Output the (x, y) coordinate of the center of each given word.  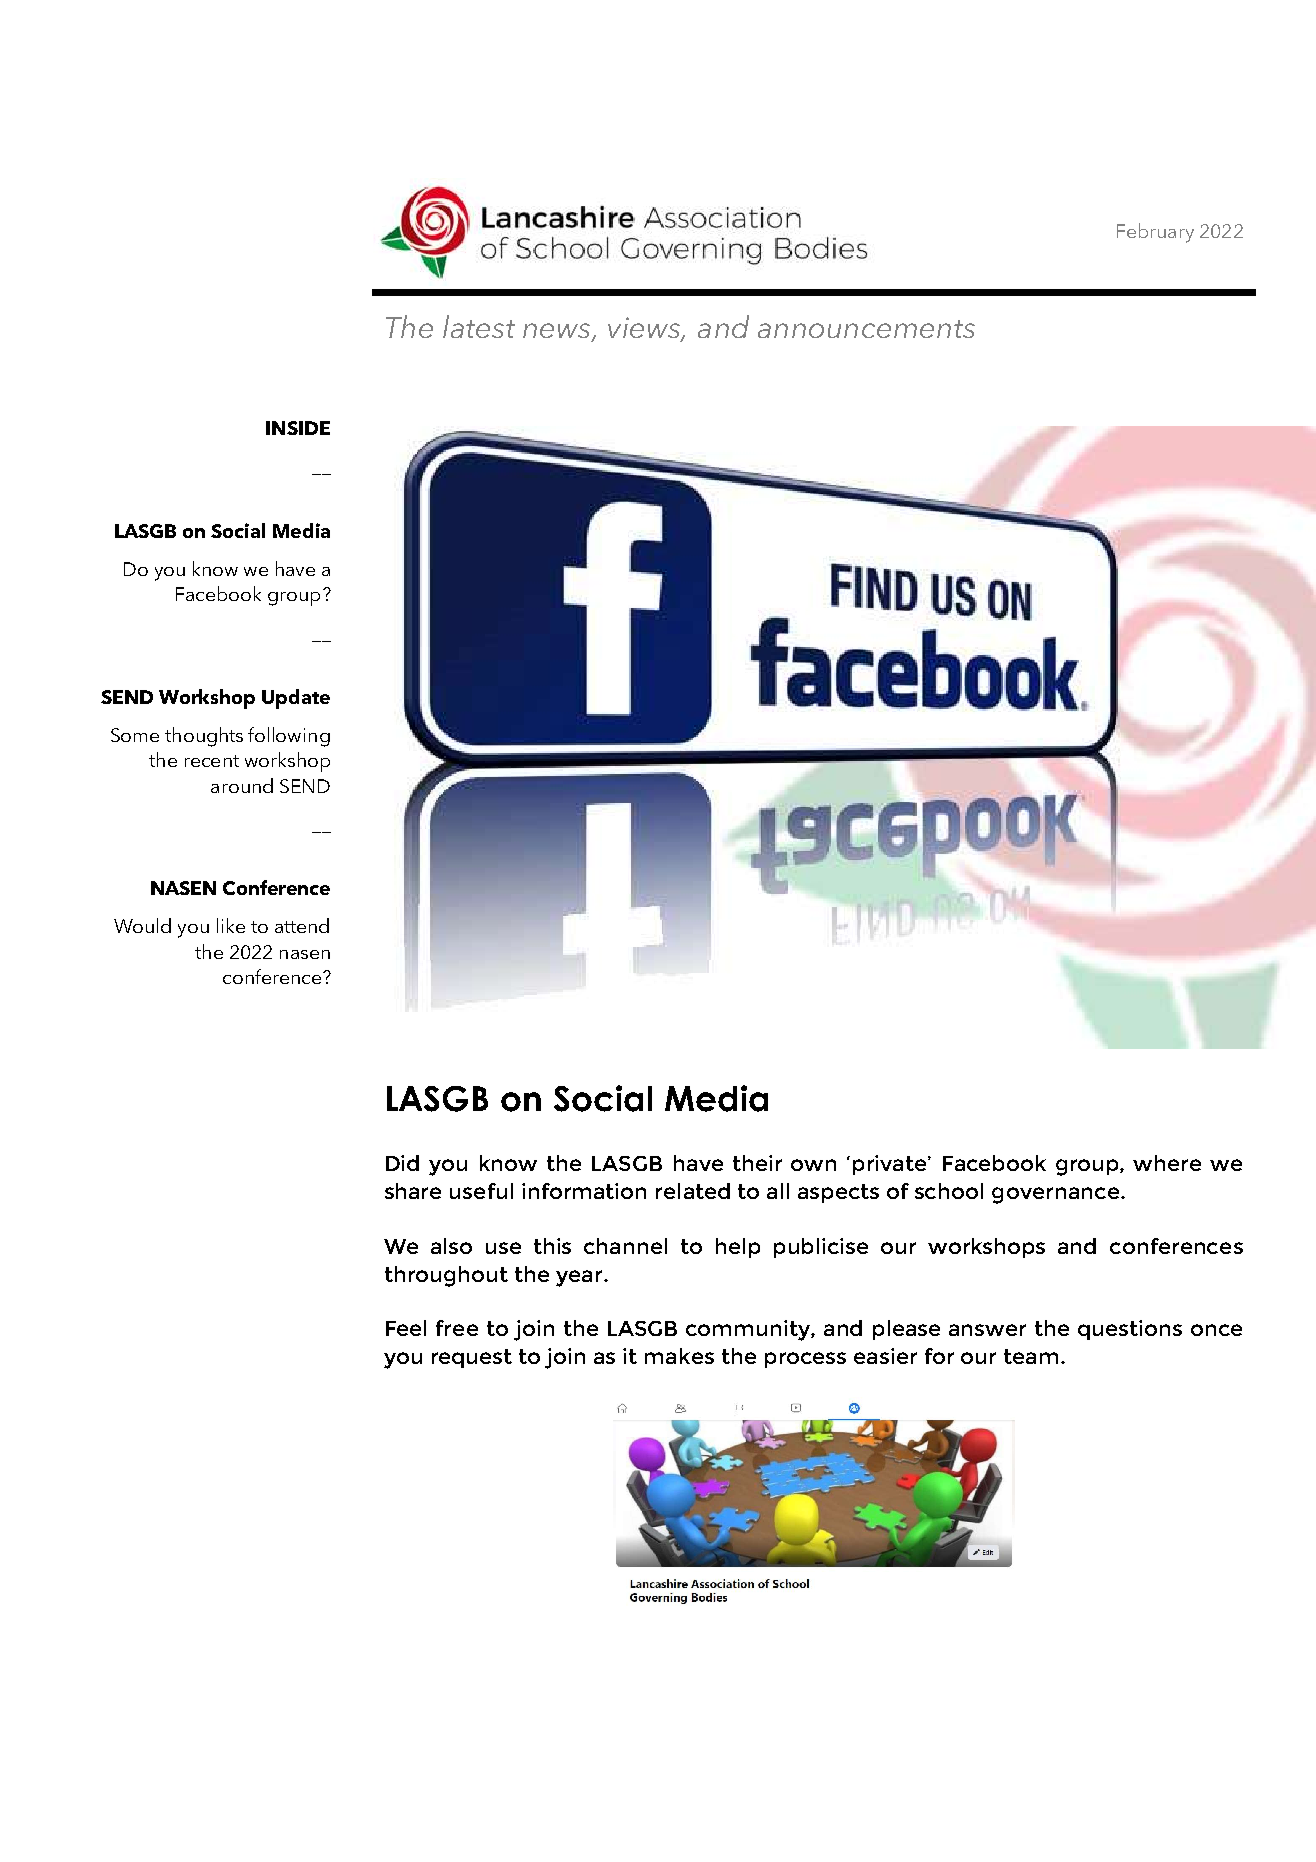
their (757, 1163)
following (289, 737)
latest (479, 326)
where (1167, 1163)
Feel (406, 1328)
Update (296, 699)
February (1155, 233)
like (231, 925)
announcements (866, 329)
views (645, 329)
